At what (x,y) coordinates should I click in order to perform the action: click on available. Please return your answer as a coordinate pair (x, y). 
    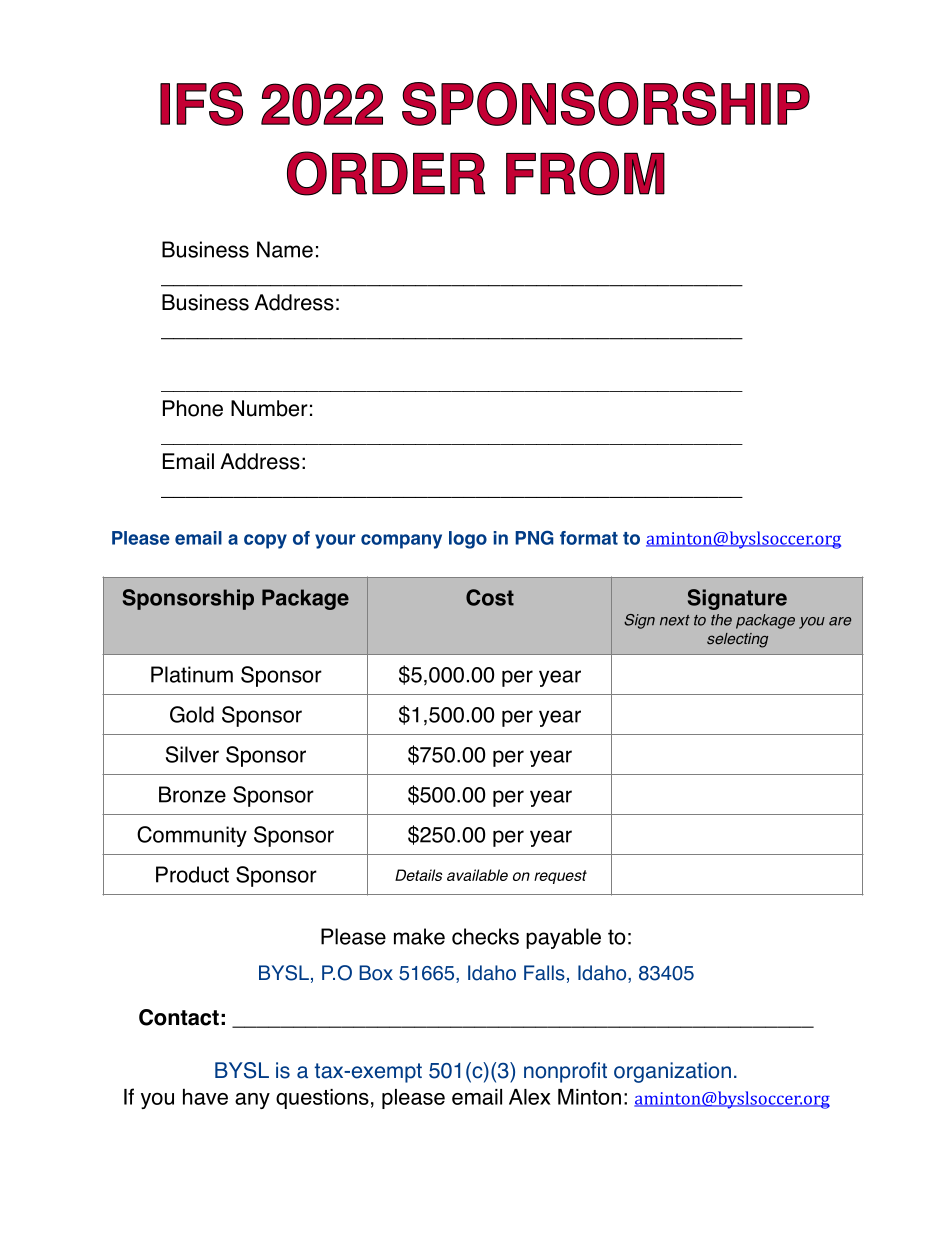
    Looking at the image, I should click on (477, 875).
